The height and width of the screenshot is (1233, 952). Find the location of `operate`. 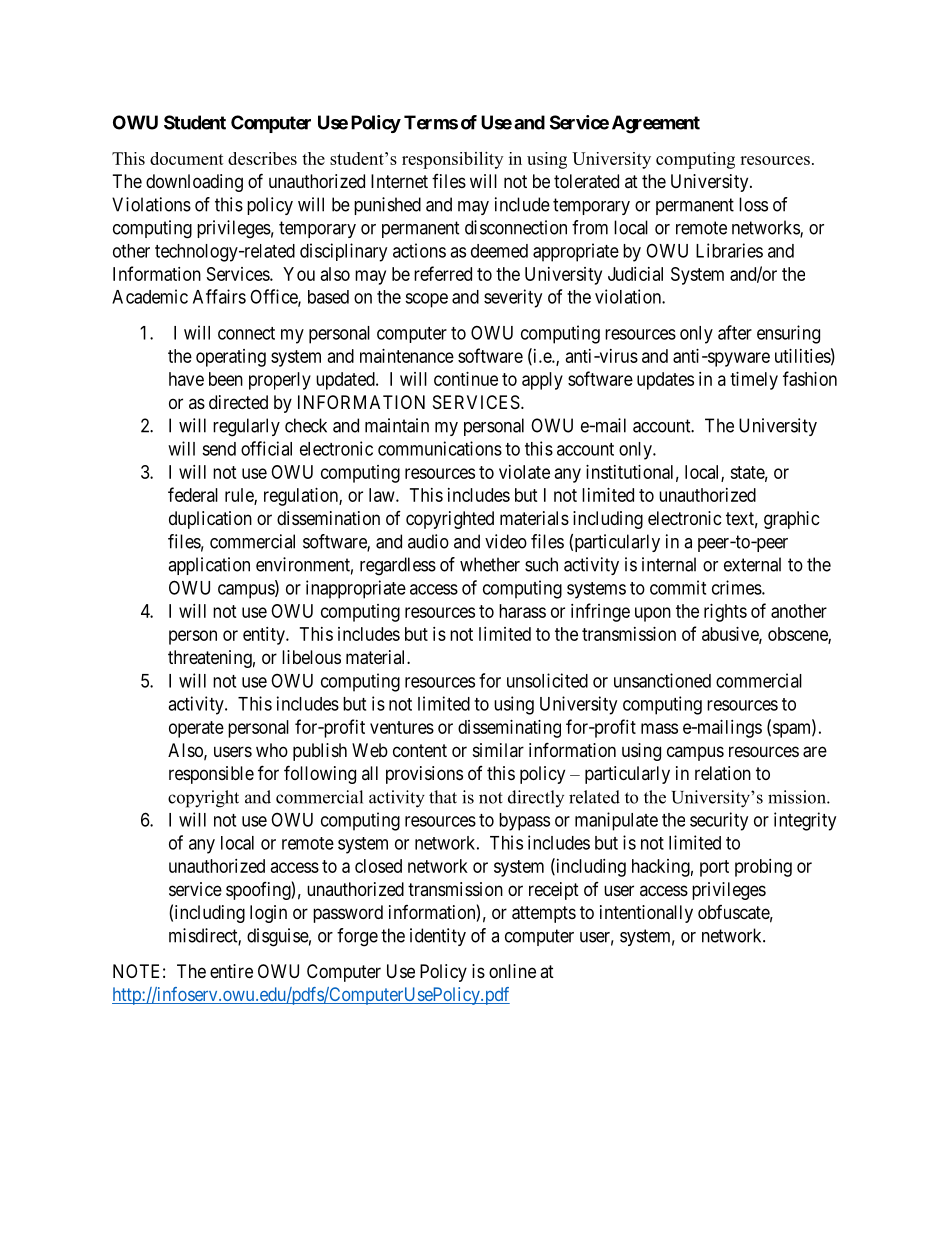

operate is located at coordinates (196, 729).
